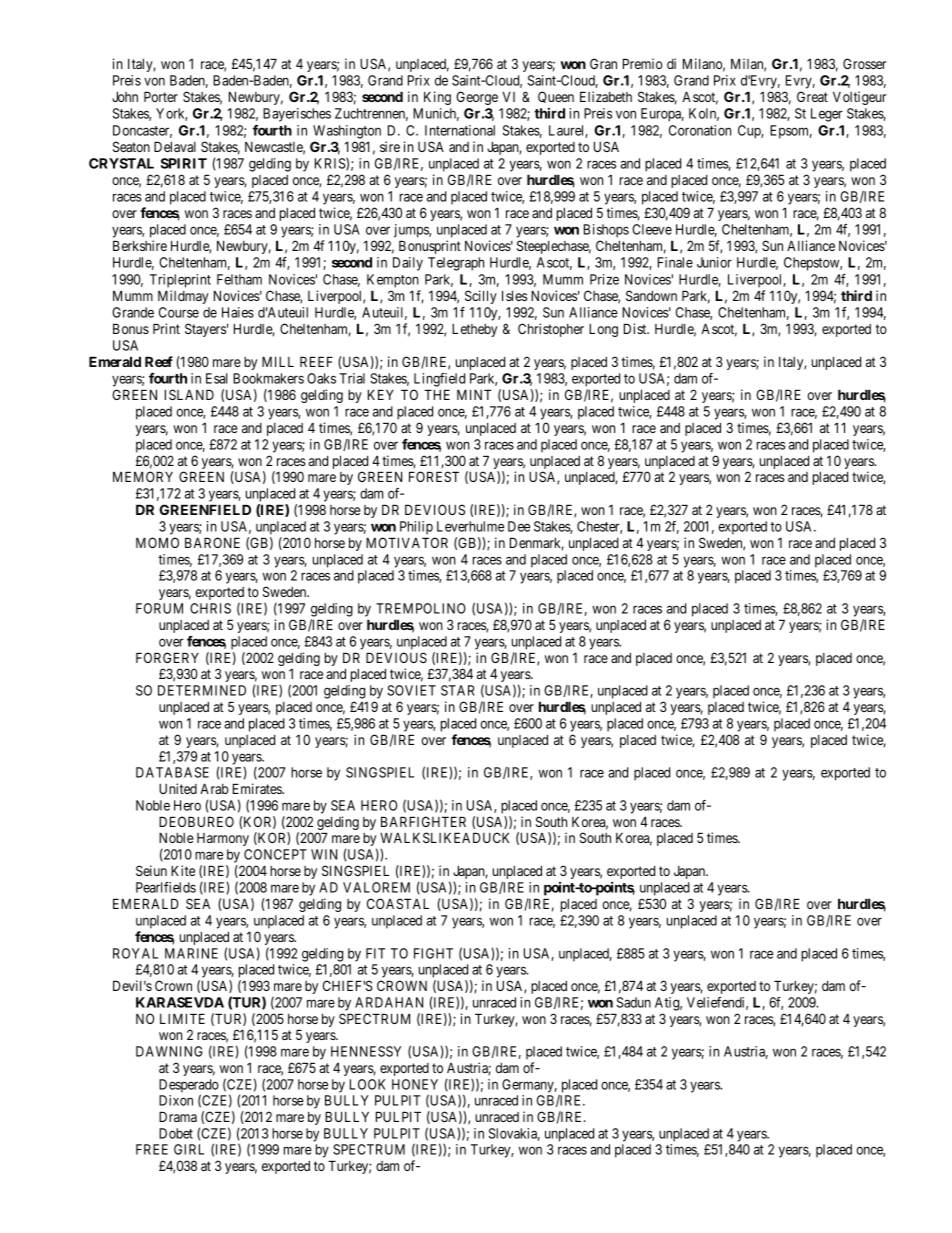 Image resolution: width=952 pixels, height=1233 pixels. I want to click on Coronation, so click(700, 130).
